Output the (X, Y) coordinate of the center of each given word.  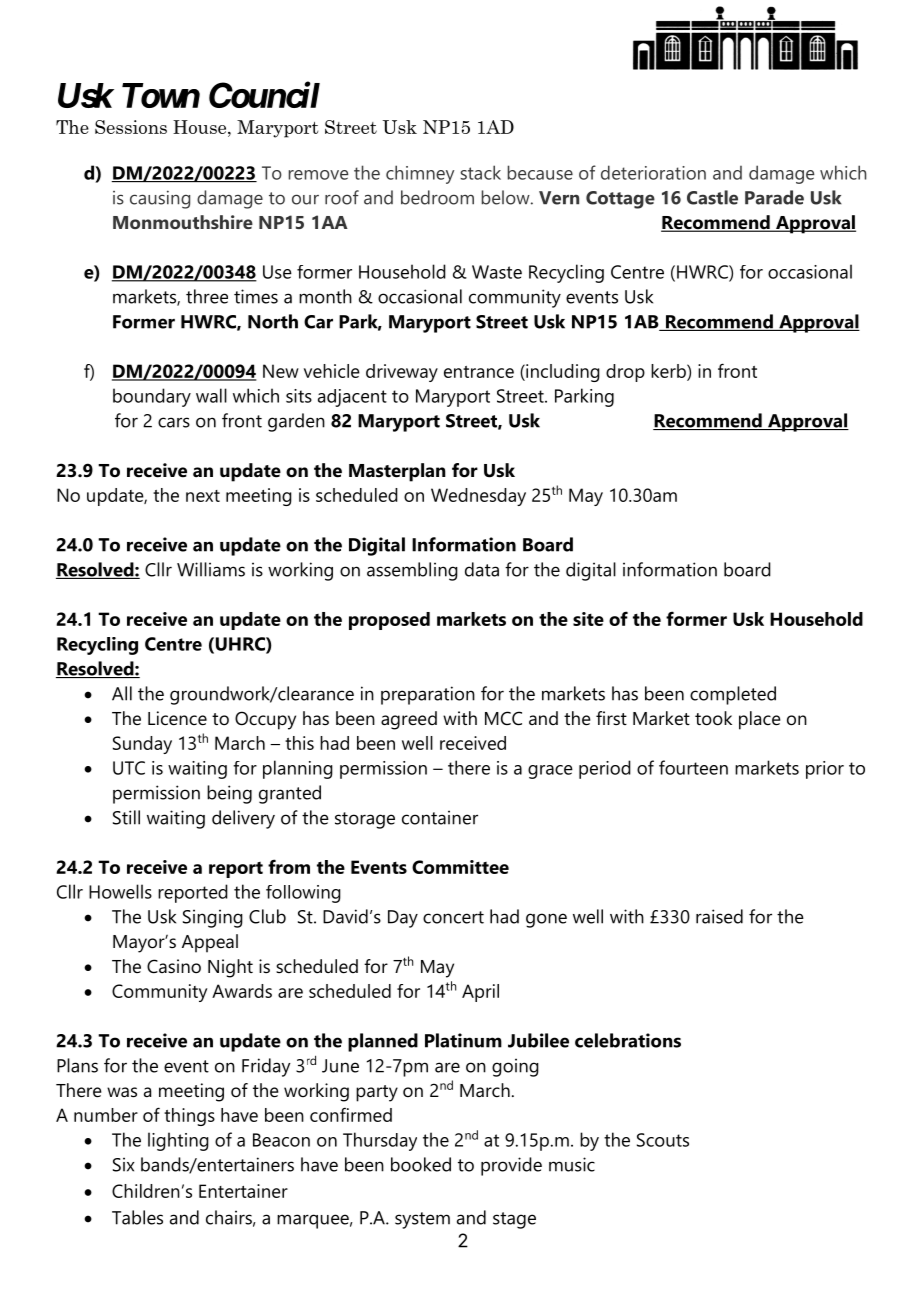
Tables (137, 1217)
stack (480, 172)
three (207, 296)
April (480, 993)
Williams (211, 569)
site (588, 619)
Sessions (131, 127)
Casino (174, 966)
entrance (479, 372)
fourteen (693, 767)
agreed (409, 720)
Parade (774, 197)
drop (625, 373)
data (482, 569)
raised (719, 916)
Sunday (142, 745)
